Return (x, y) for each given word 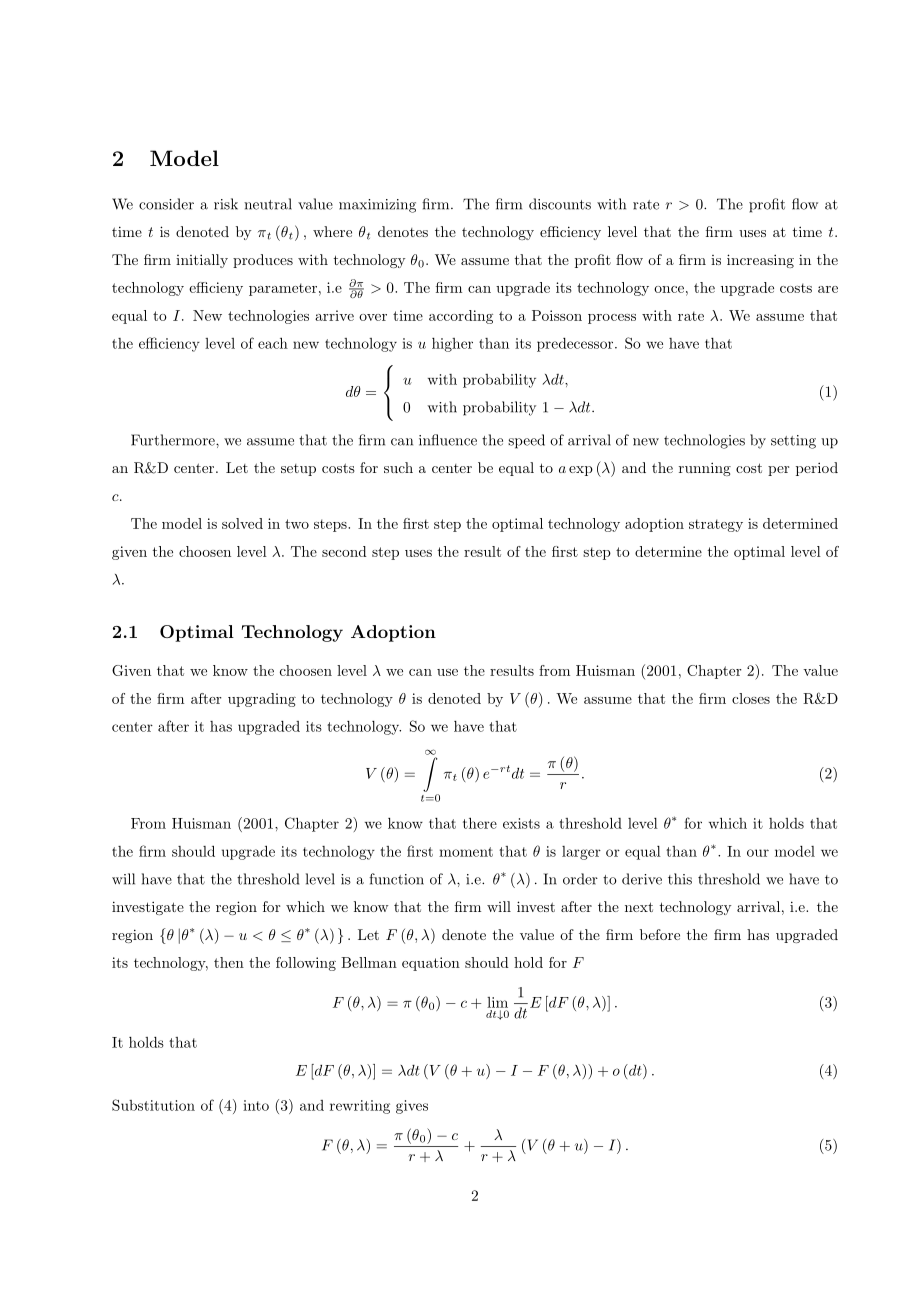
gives (412, 1107)
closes (751, 698)
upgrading (262, 700)
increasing (760, 261)
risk (226, 204)
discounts (560, 204)
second (344, 551)
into (256, 1105)
